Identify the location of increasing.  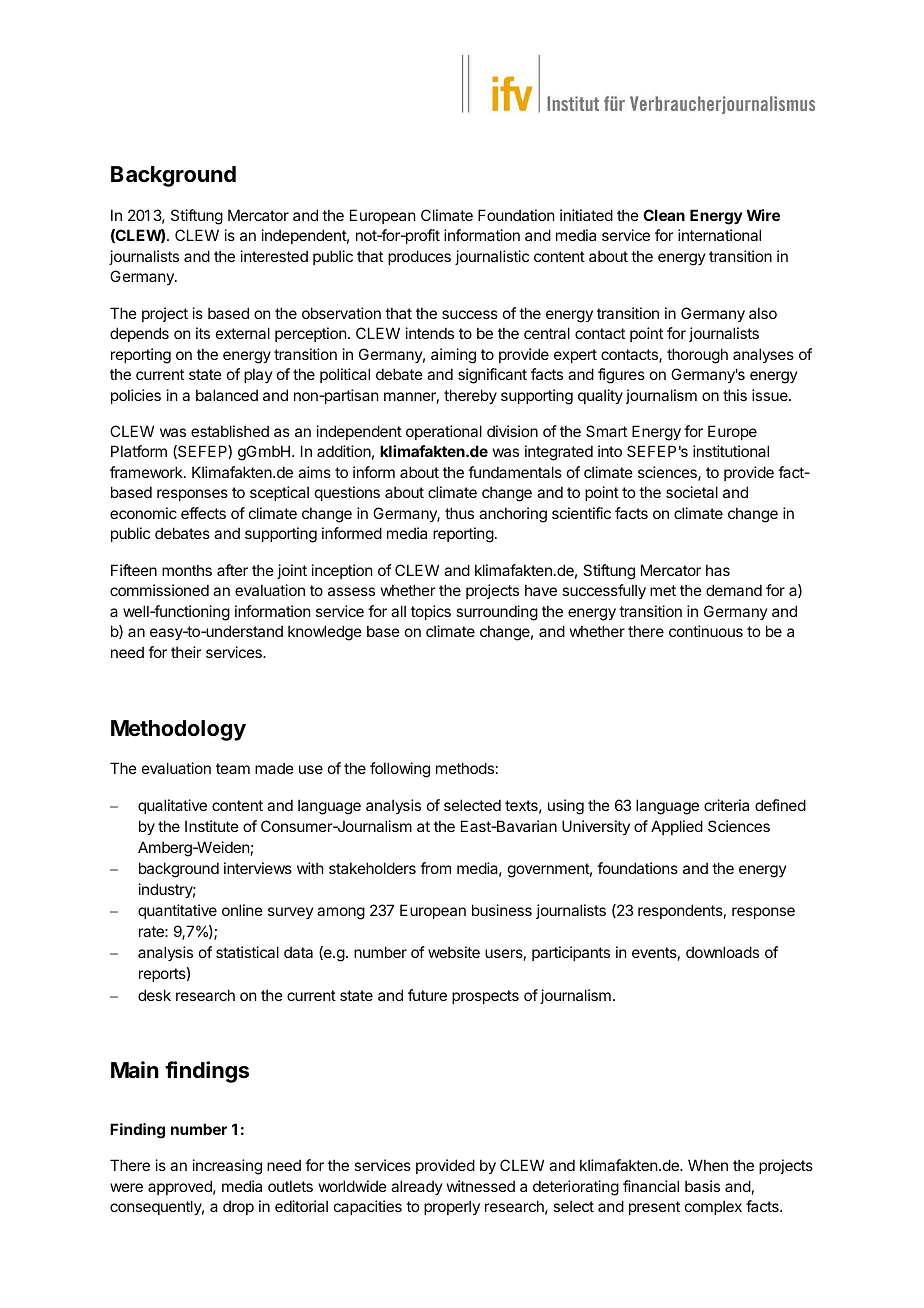
(227, 1167).
